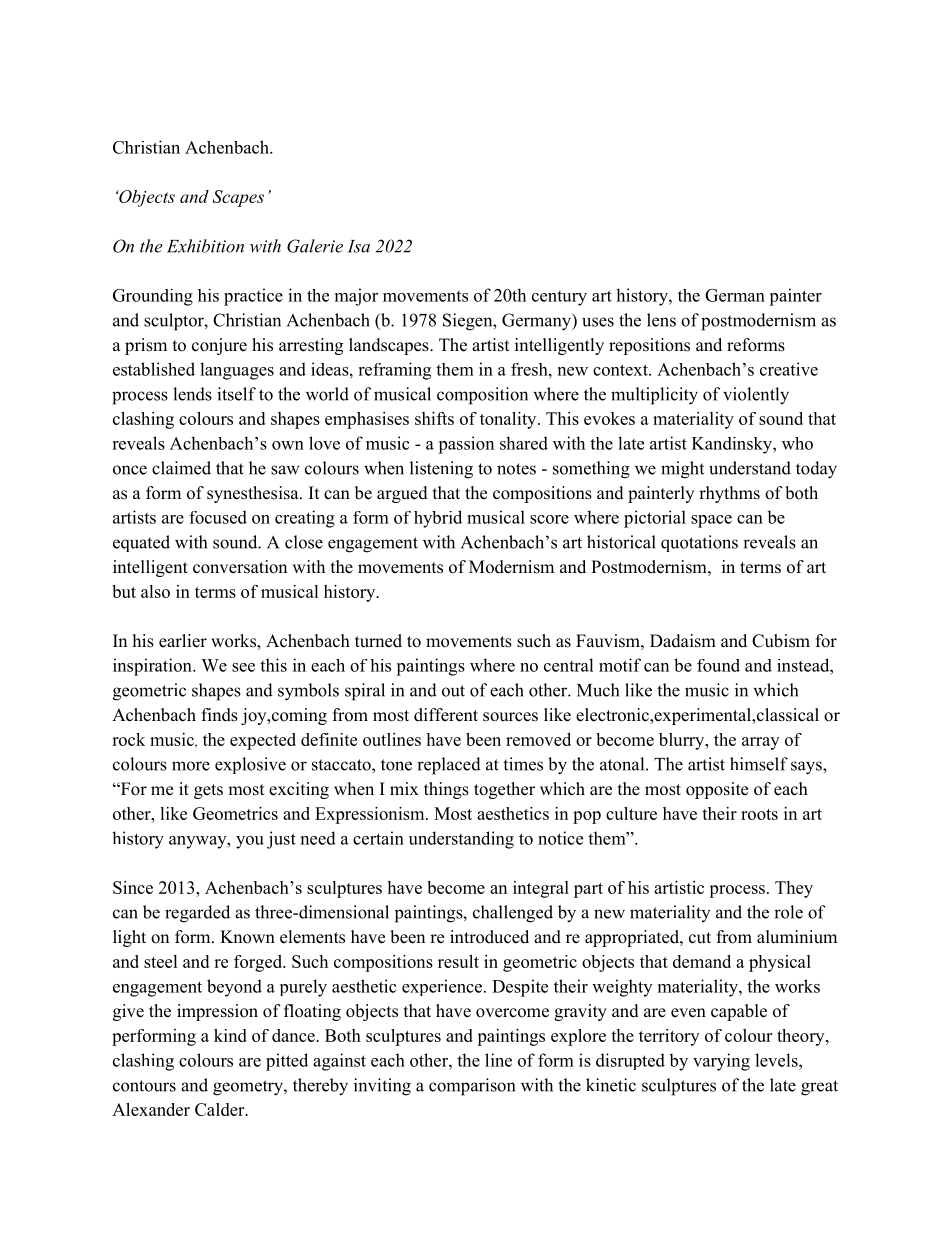 The image size is (952, 1233). Describe the element at coordinates (181, 468) in the image. I see `claimed` at that location.
